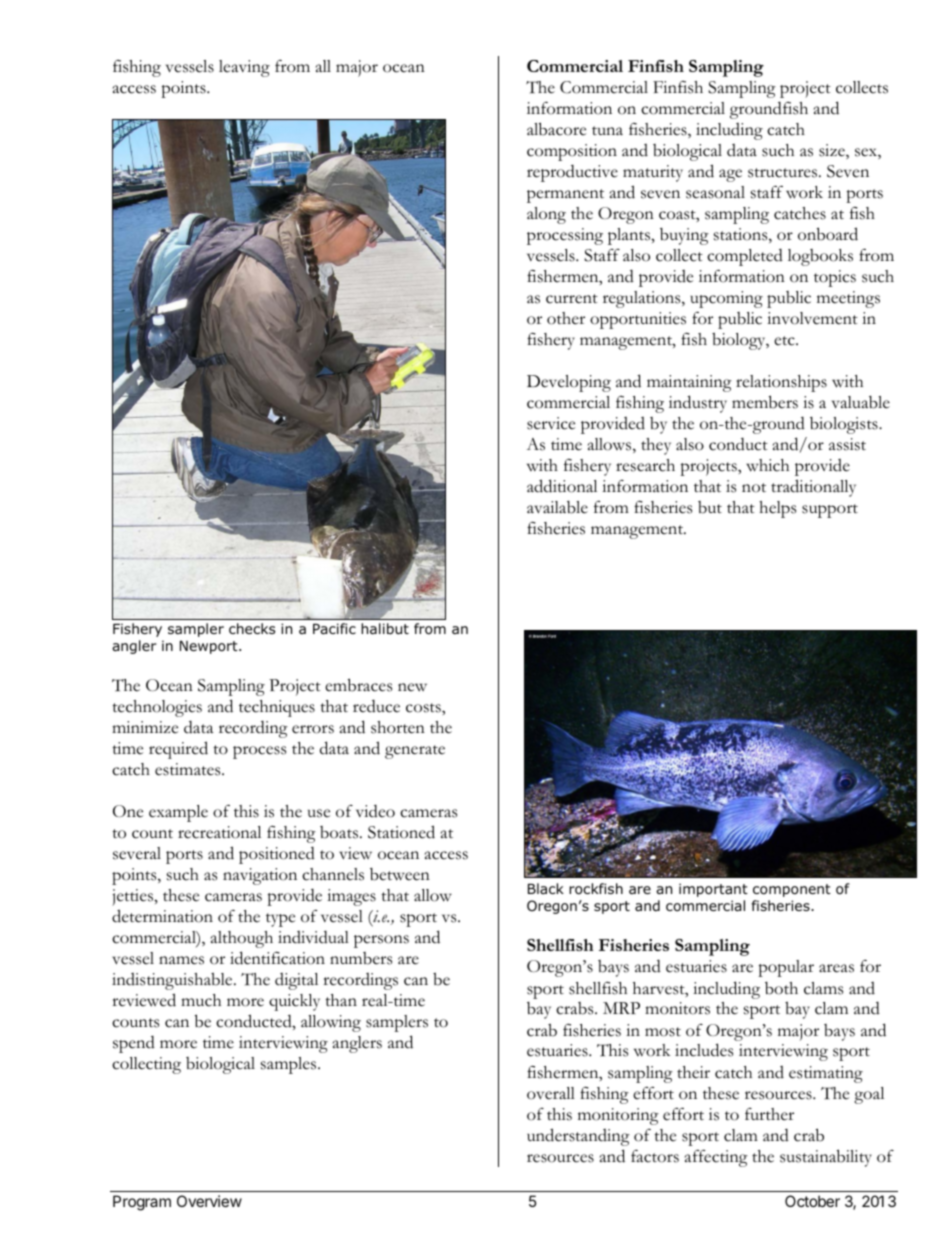  Describe the element at coordinates (142, 1203) in the page. I see `Program` at that location.
